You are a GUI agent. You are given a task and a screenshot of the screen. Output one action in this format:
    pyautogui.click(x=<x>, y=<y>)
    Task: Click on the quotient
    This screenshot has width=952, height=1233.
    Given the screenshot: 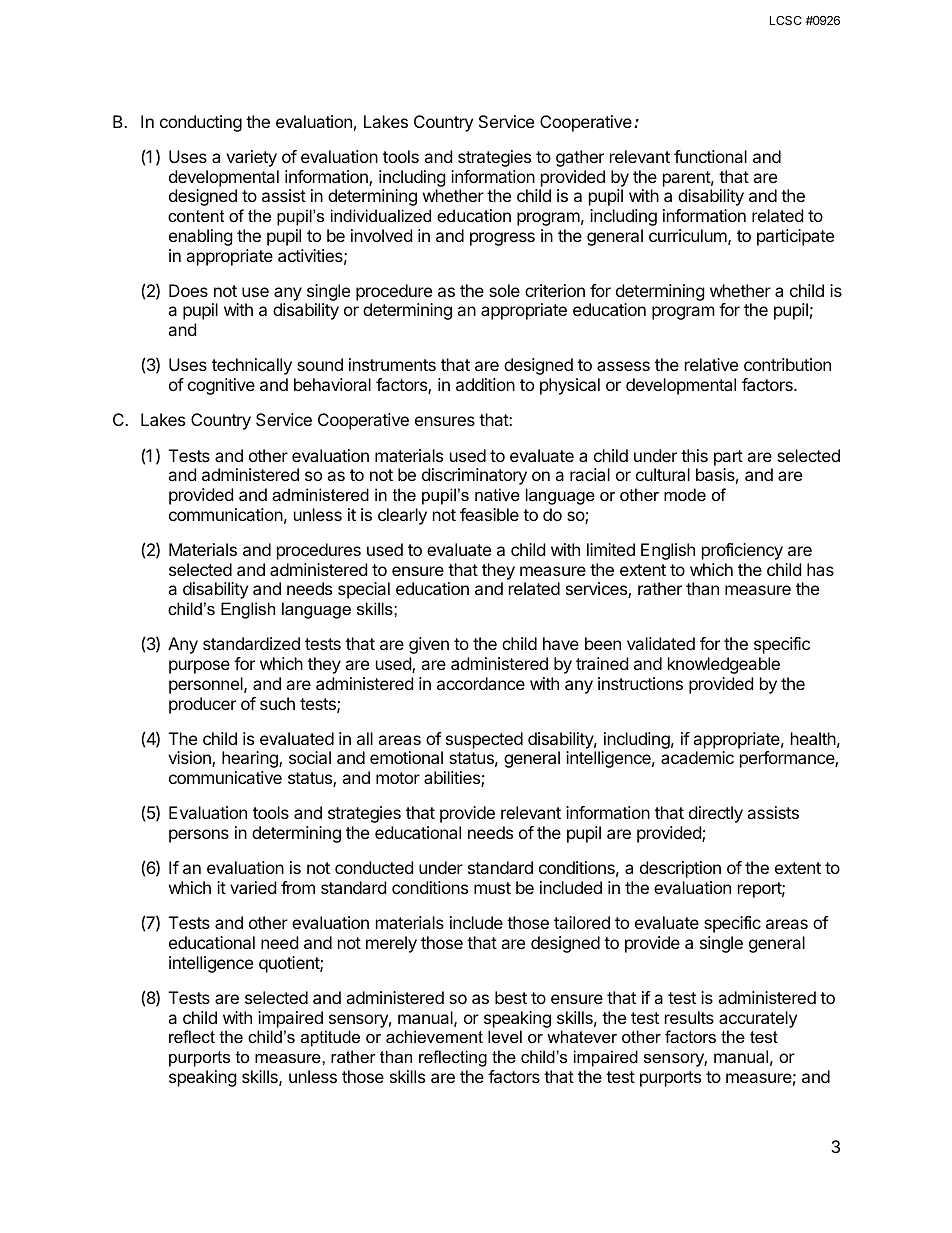 What is the action you would take?
    pyautogui.click(x=290, y=964)
